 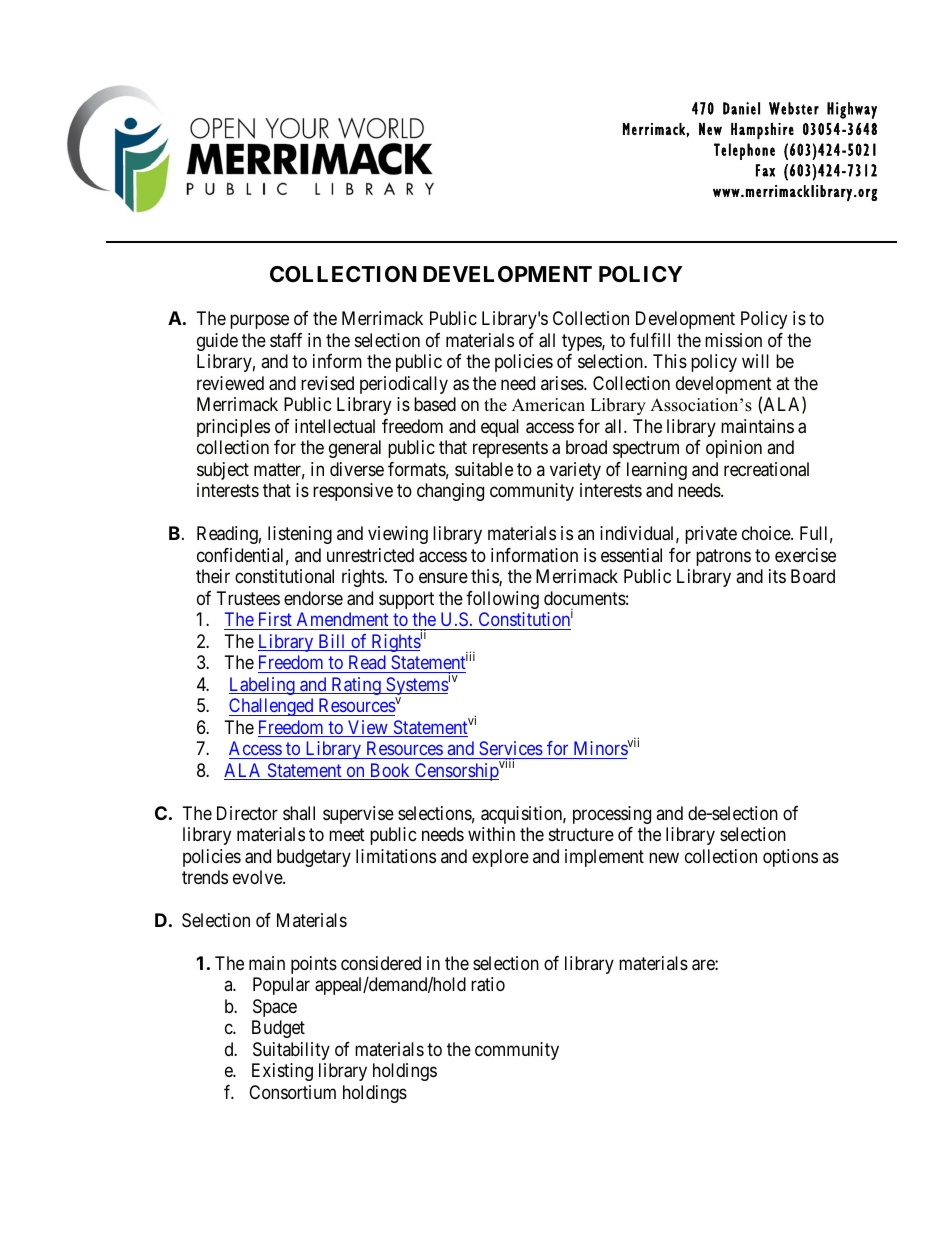 What do you see at coordinates (275, 619) in the screenshot?
I see `First` at bounding box center [275, 619].
